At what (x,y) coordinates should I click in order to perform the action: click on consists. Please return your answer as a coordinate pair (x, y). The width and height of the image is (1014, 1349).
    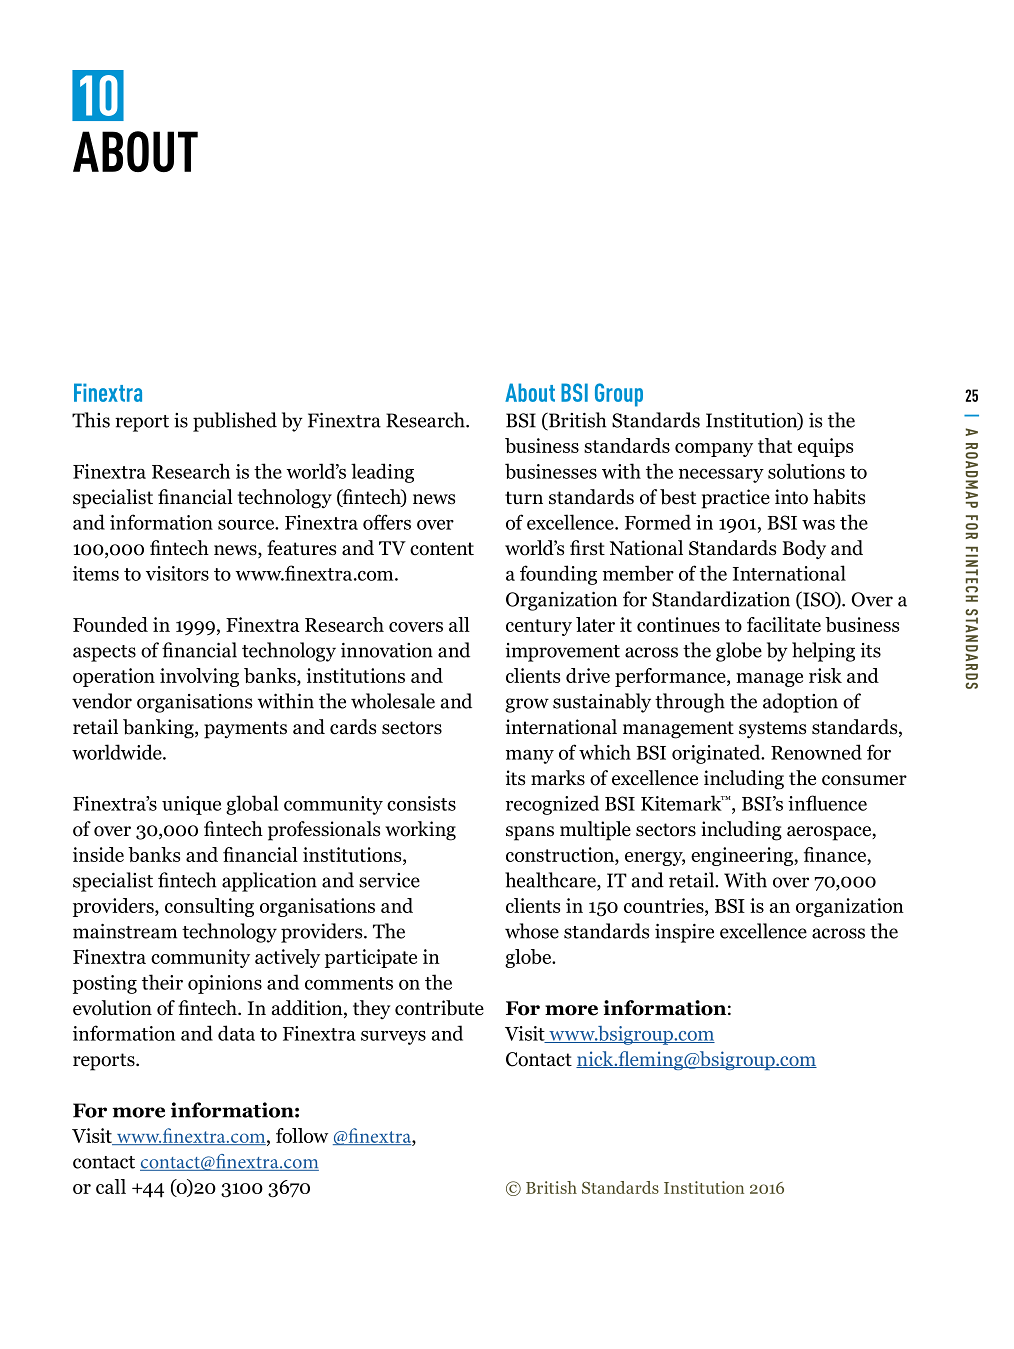
    Looking at the image, I should click on (421, 803).
